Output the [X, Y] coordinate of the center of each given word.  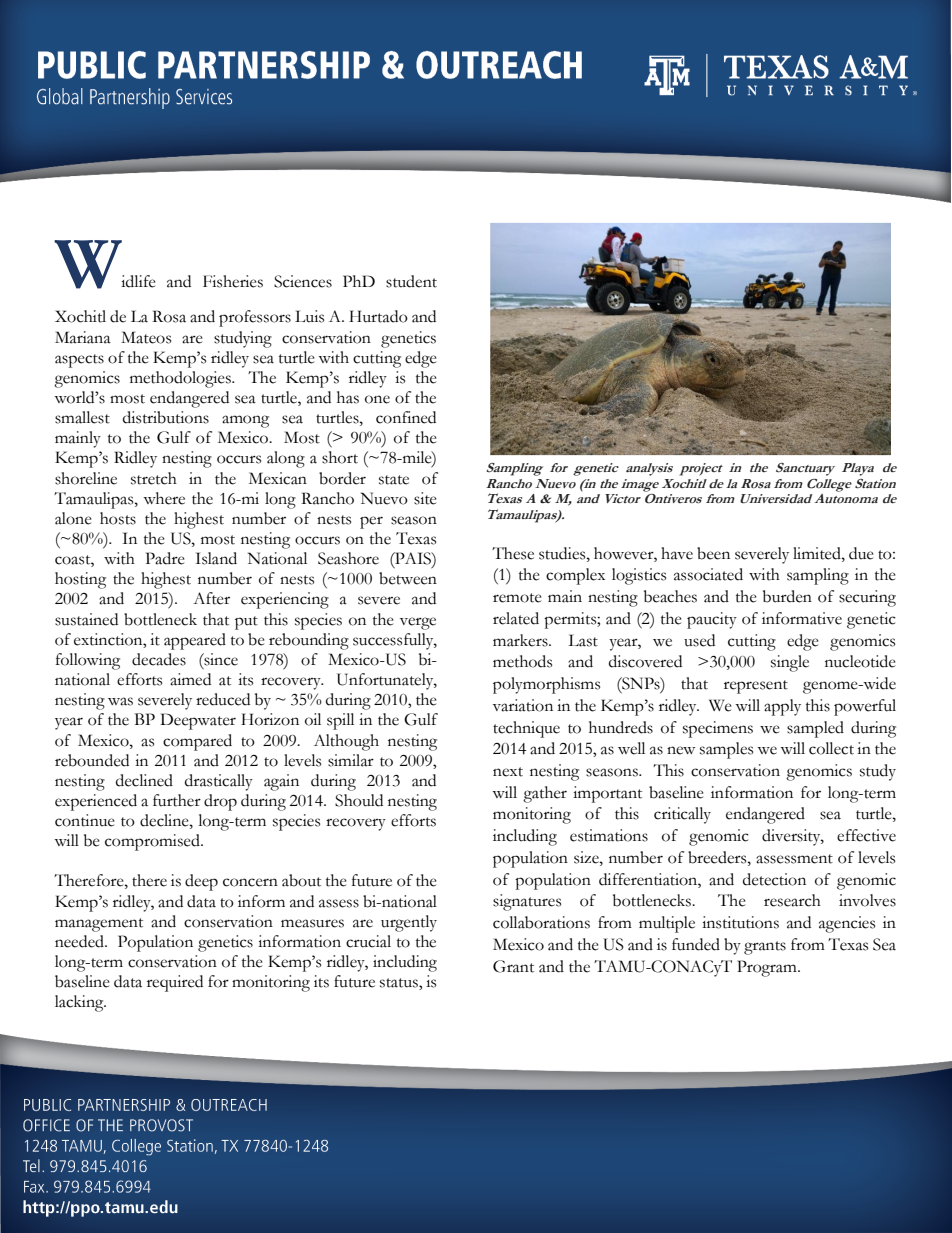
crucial [368, 941]
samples [726, 750]
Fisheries [233, 281]
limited [818, 553]
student [411, 281]
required [175, 983]
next [508, 772]
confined [406, 417]
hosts [118, 518]
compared [197, 742]
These [513, 553]
